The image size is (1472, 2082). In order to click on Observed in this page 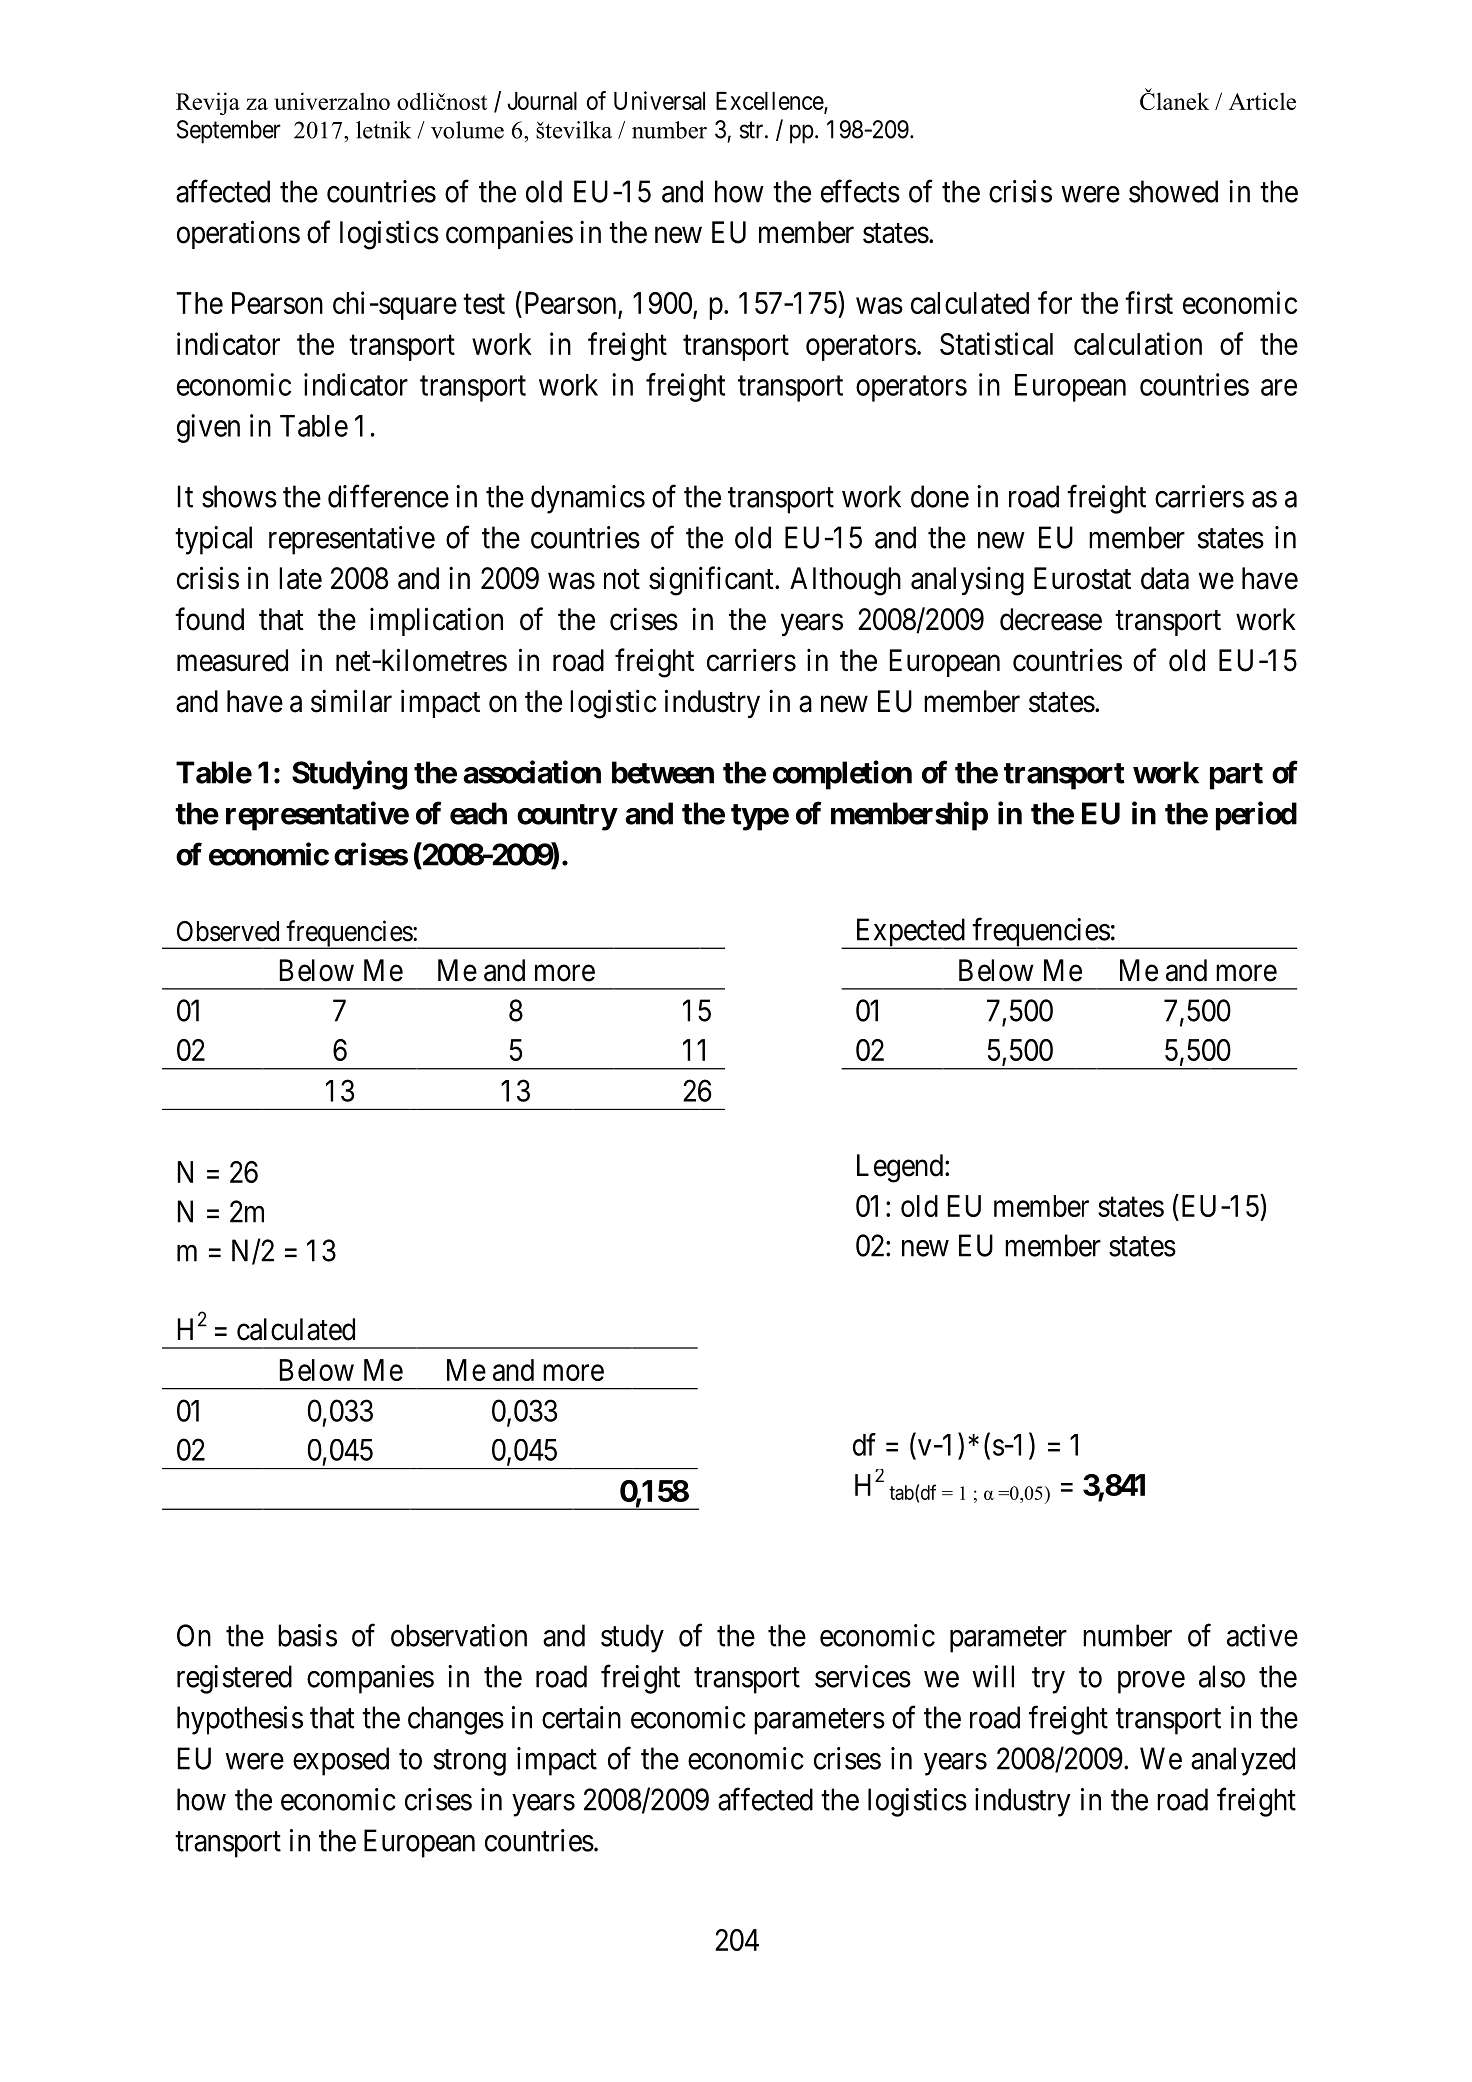, I will do `click(228, 931)`.
